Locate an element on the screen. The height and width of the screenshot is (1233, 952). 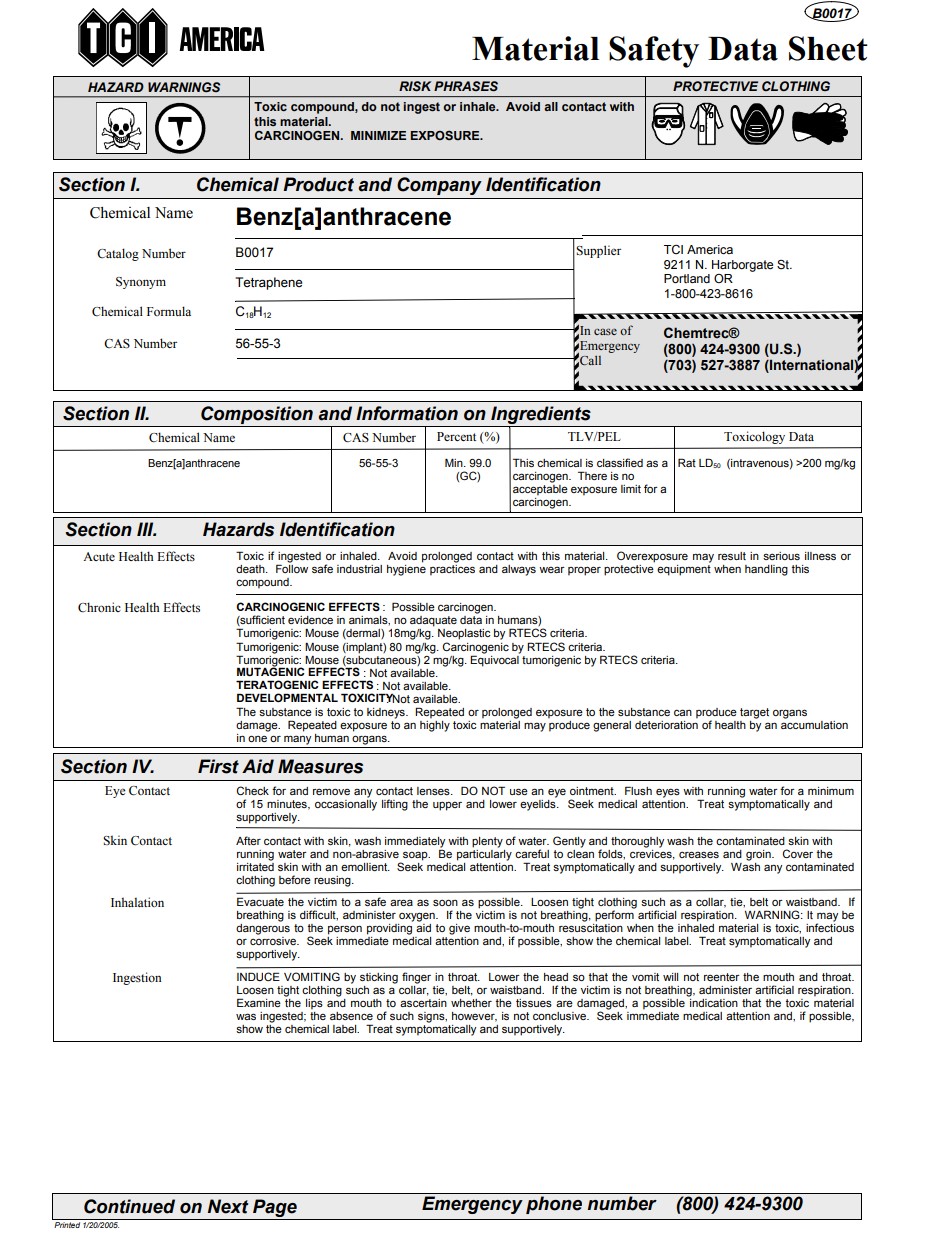
Sheet is located at coordinates (828, 48).
